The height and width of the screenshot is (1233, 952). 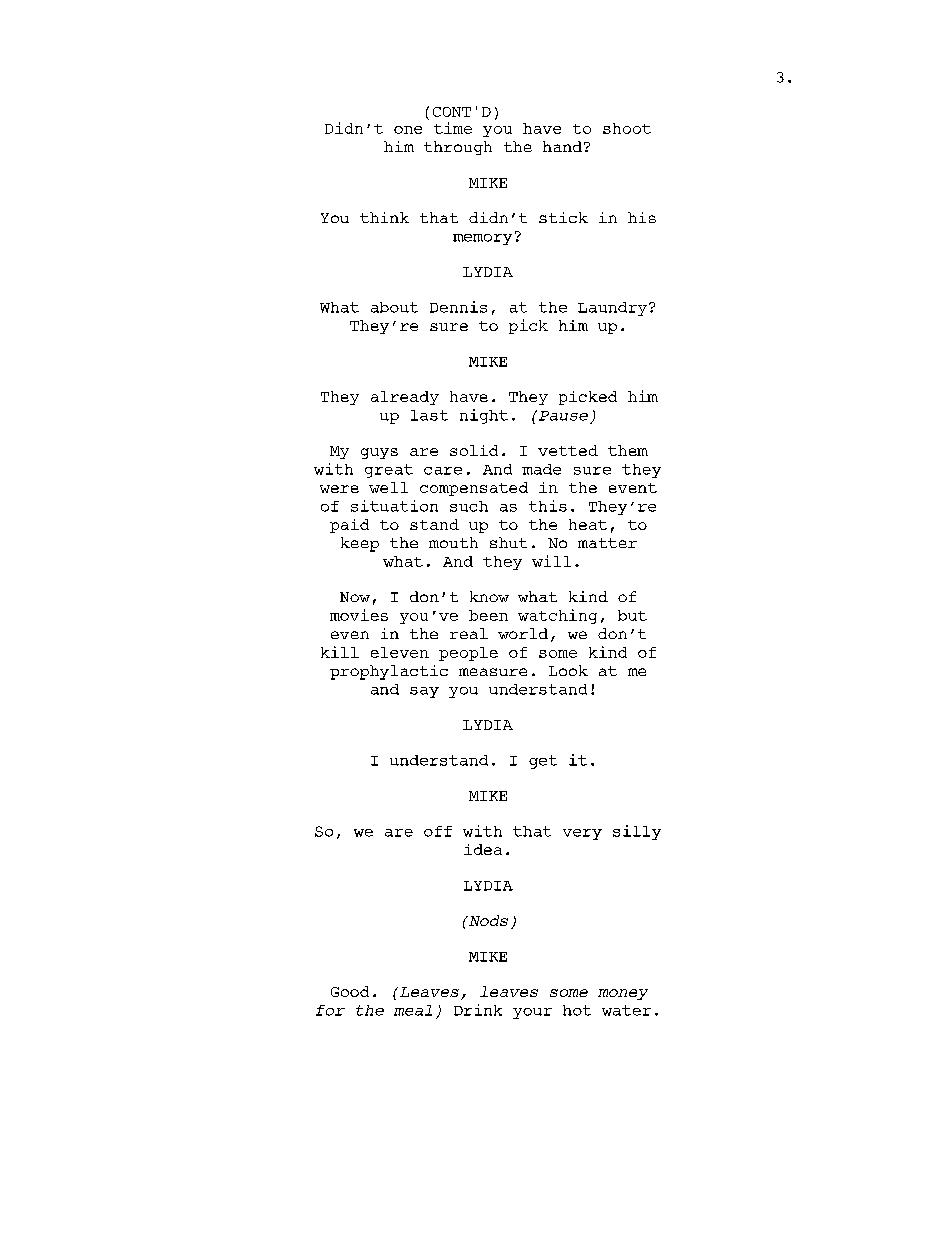 I want to click on shoot, so click(x=627, y=128).
